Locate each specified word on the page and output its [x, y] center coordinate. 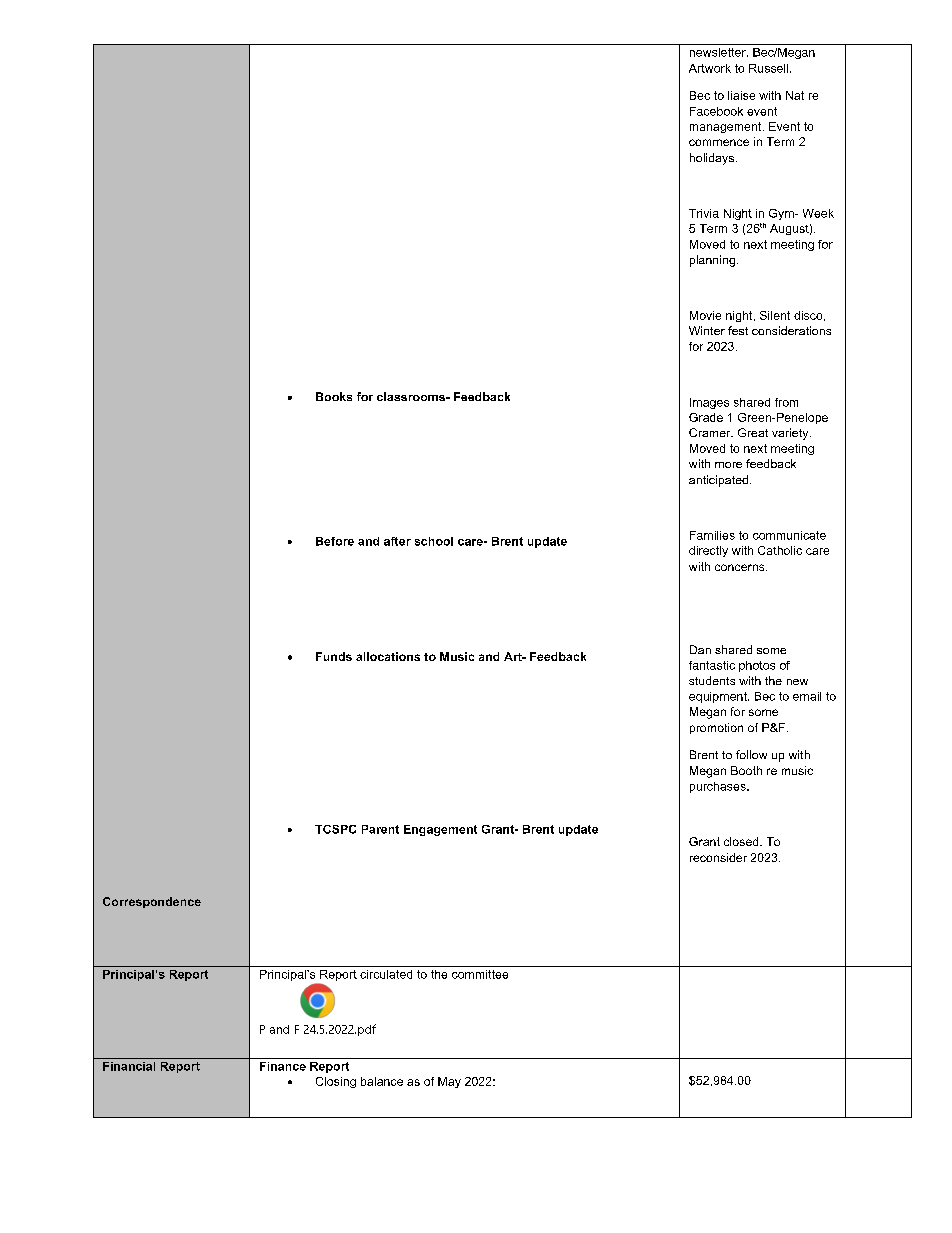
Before [335, 541]
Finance [283, 1066]
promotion [716, 728]
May [449, 1082]
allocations [388, 656]
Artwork [710, 68]
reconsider [718, 857]
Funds [334, 656]
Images [709, 403]
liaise [741, 95]
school [434, 541]
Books [334, 396]
